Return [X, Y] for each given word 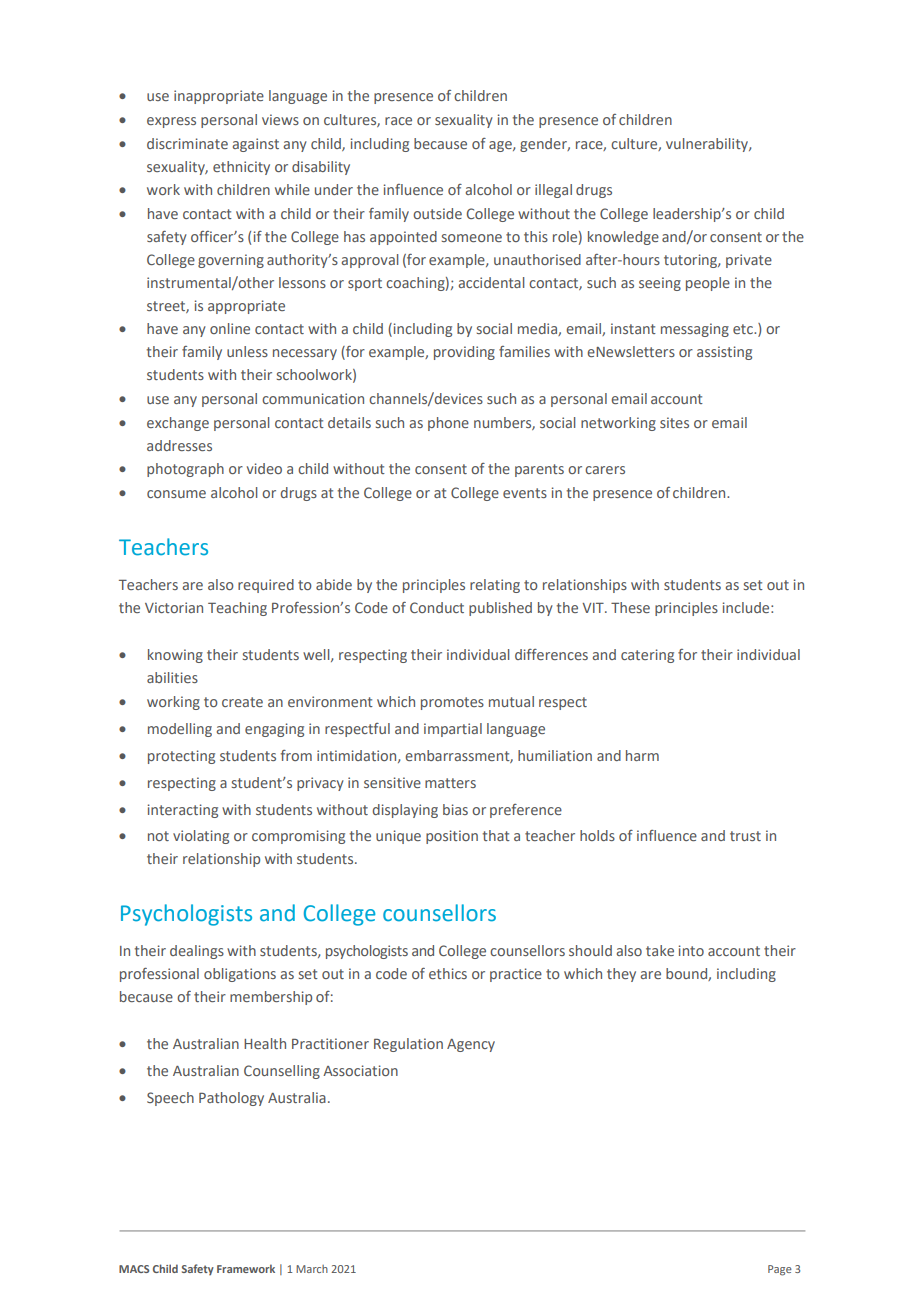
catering [647, 656]
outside [437, 213]
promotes [452, 703]
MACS [134, 1269]
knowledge [623, 238]
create [242, 702]
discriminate [187, 143]
